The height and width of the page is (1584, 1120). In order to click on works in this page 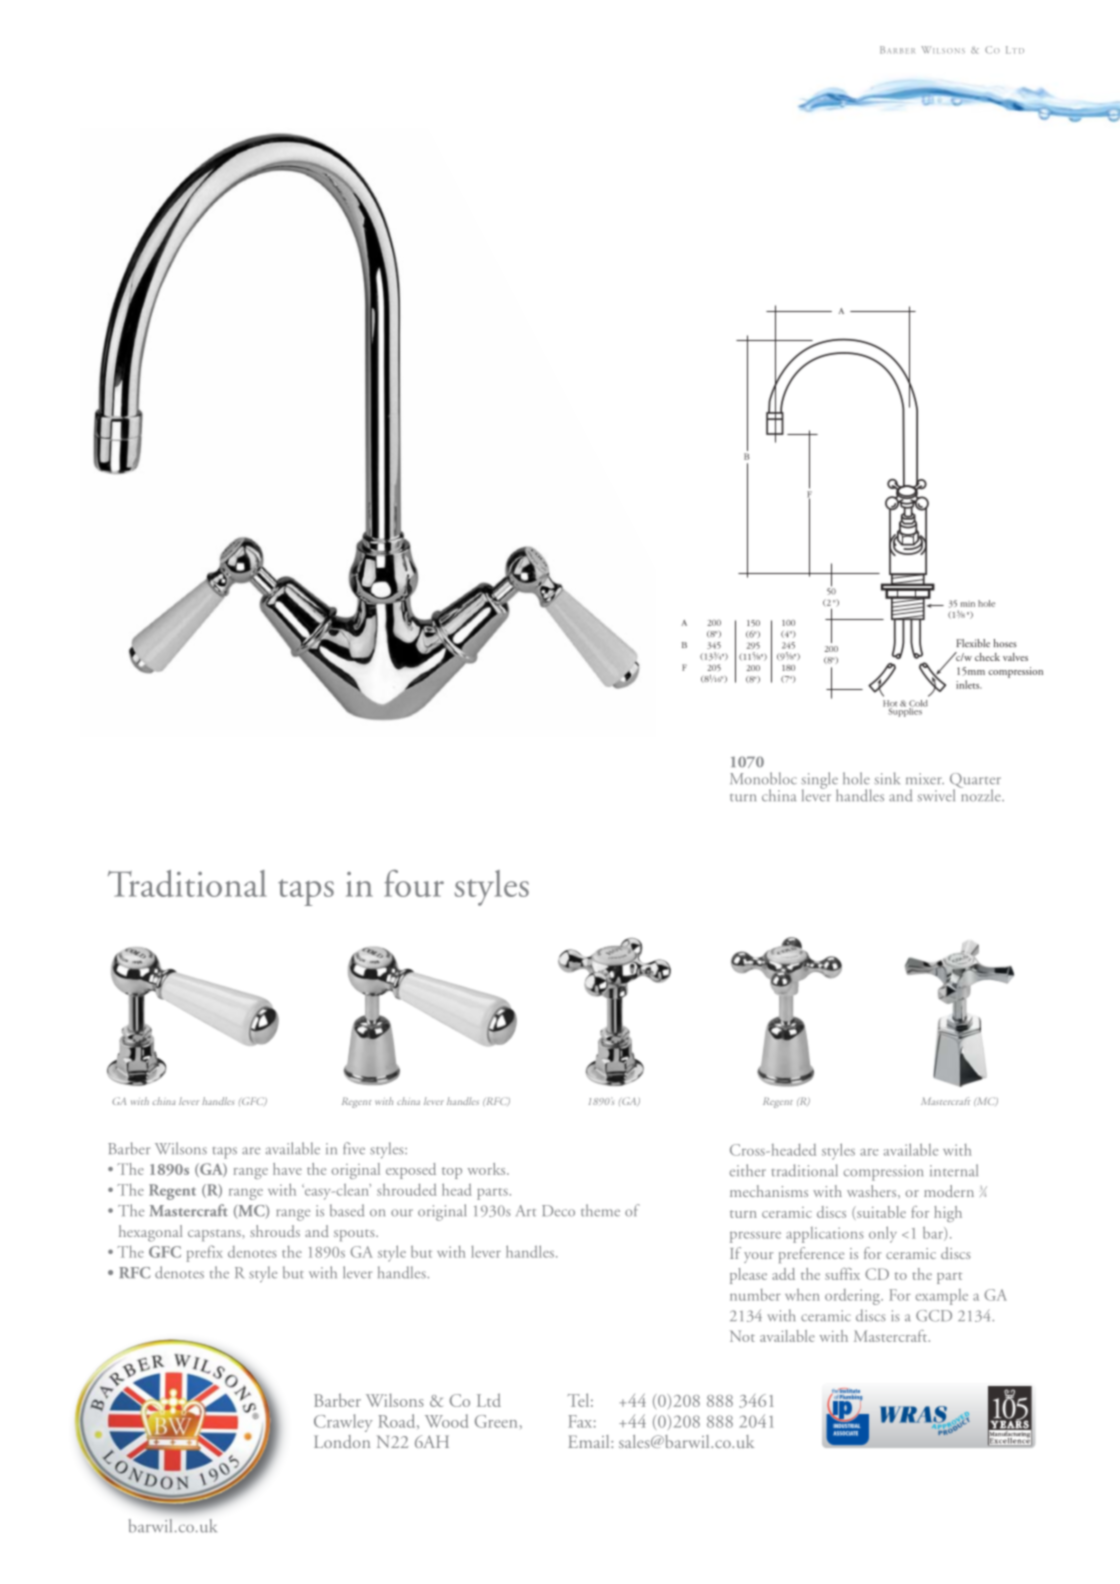, I will do `click(487, 1169)`.
